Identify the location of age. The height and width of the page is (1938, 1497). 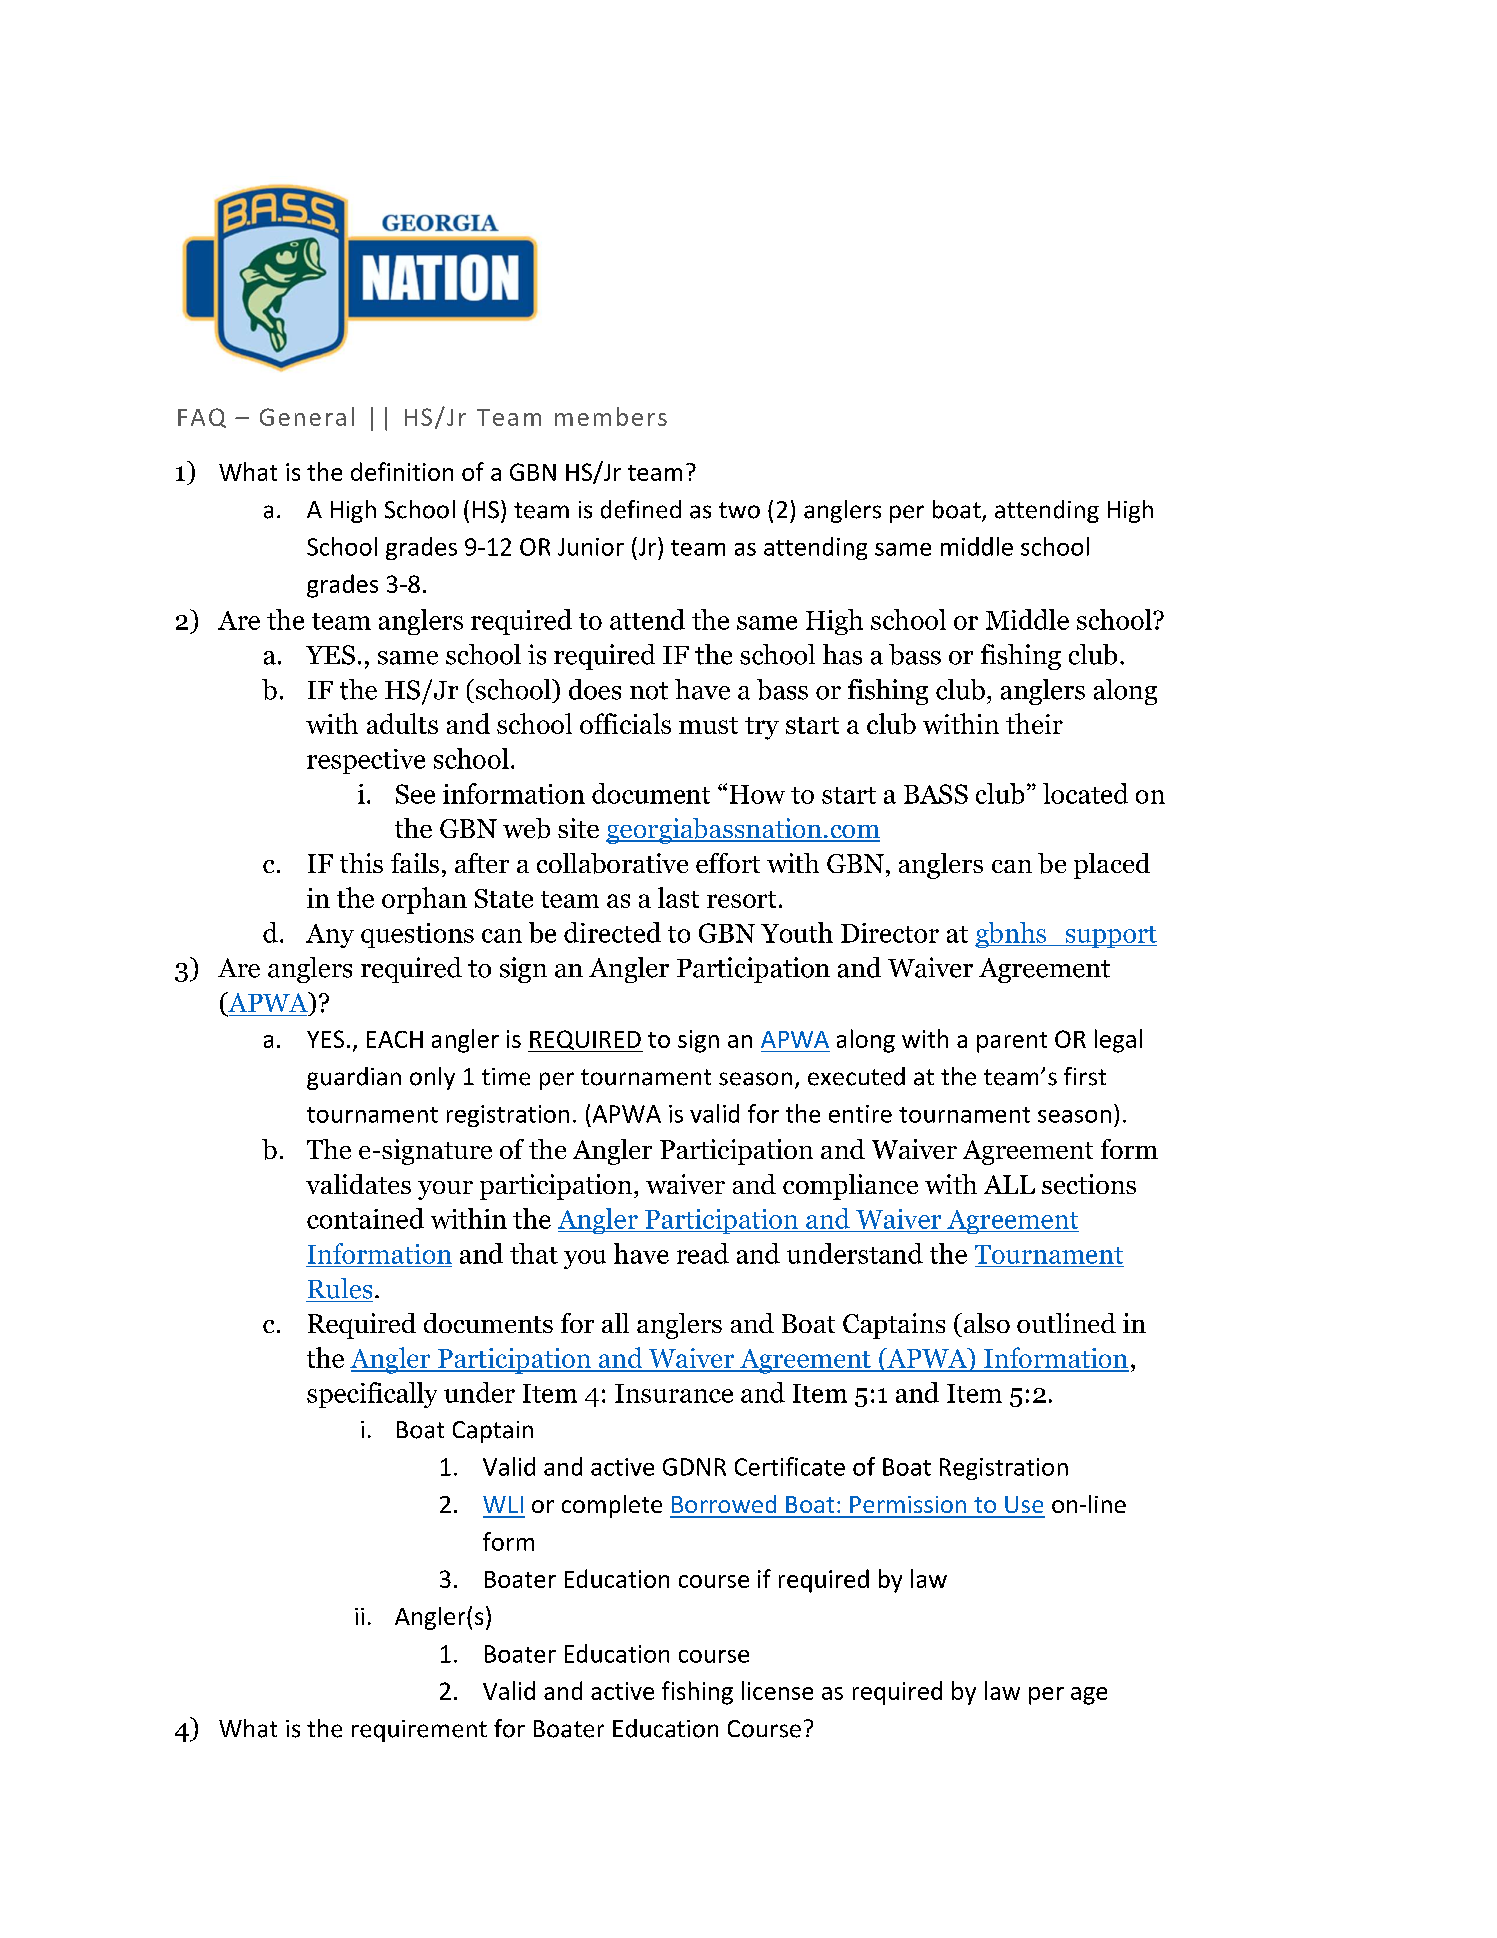
(1089, 1696).
